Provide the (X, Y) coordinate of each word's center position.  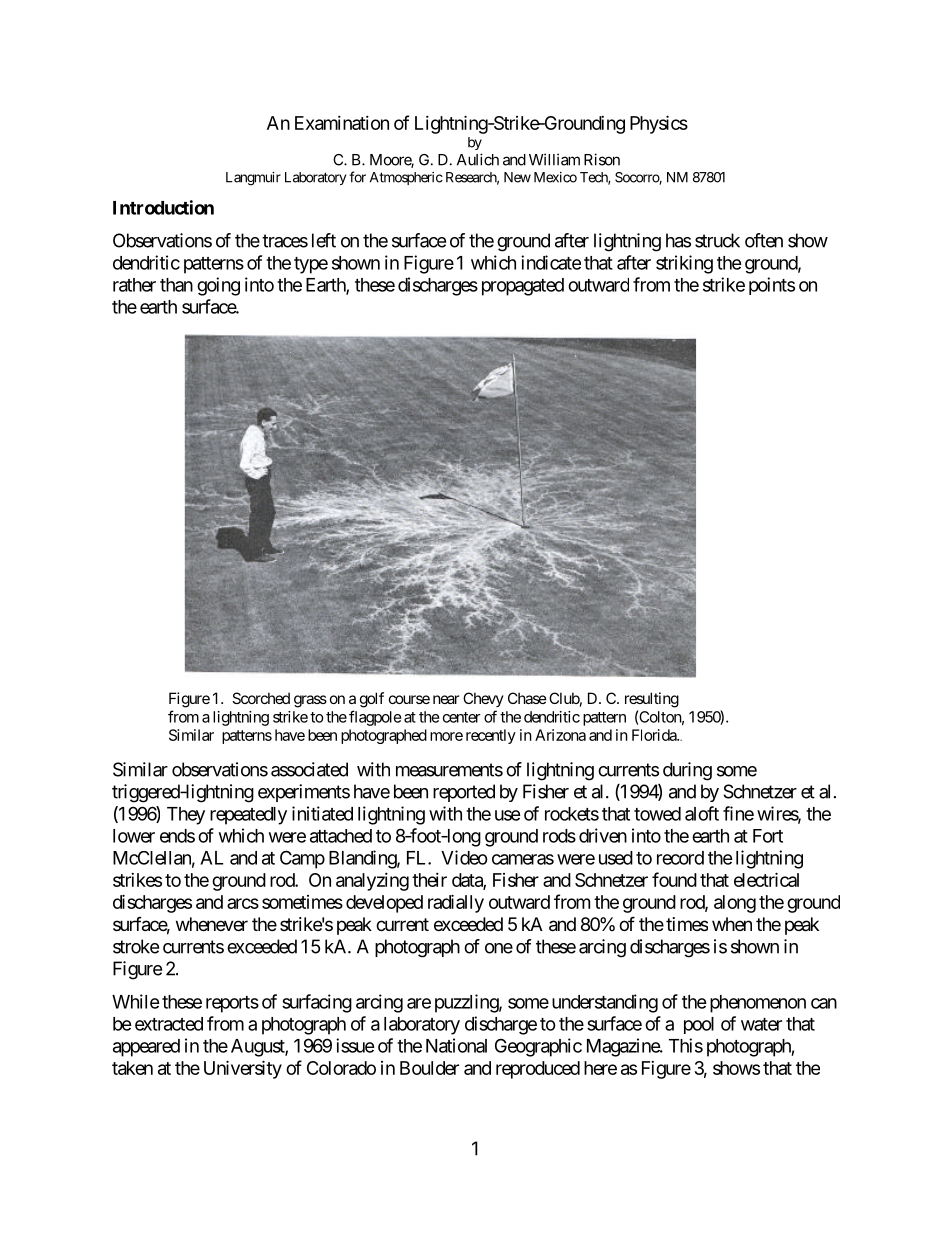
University (243, 1069)
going (218, 286)
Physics (659, 124)
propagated (523, 287)
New (517, 177)
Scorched (261, 698)
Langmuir (253, 179)
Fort (768, 836)
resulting (652, 700)
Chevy (483, 699)
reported (464, 793)
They (186, 816)
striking (684, 264)
